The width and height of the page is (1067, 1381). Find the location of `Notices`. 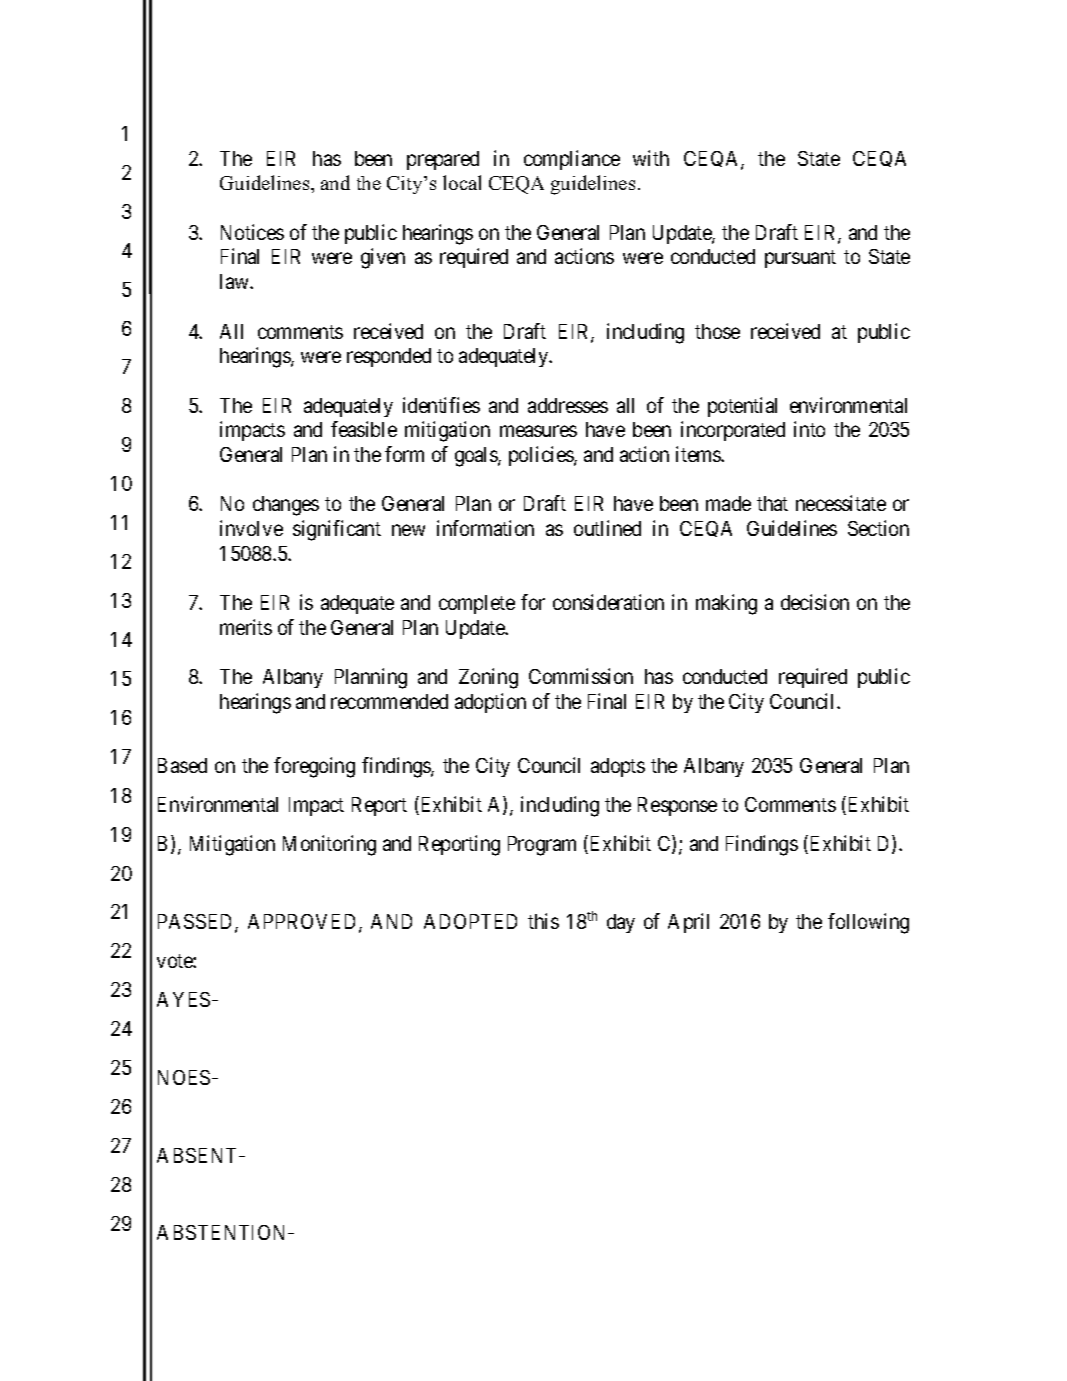

Notices is located at coordinates (252, 232).
